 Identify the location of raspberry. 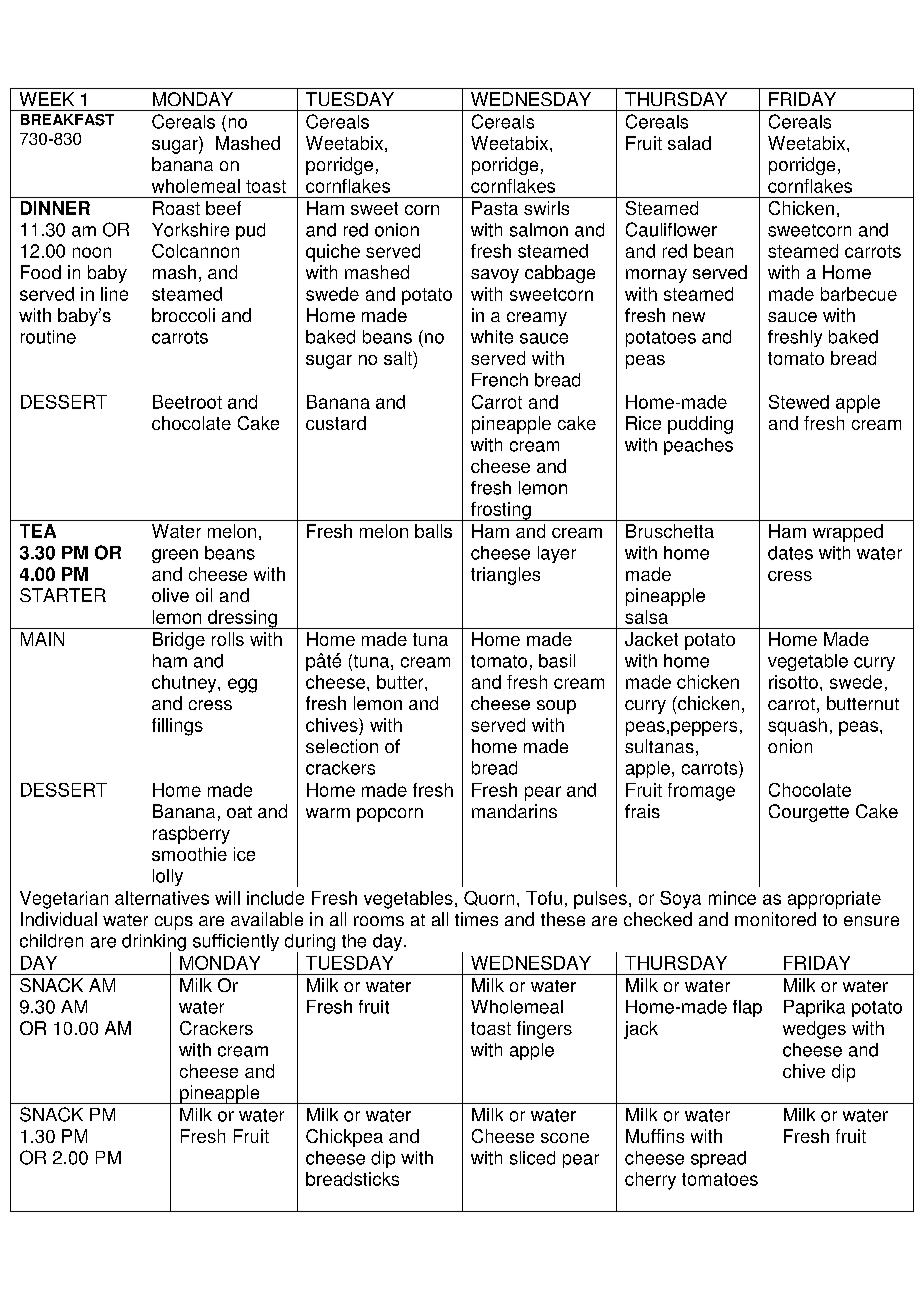
(191, 835).
